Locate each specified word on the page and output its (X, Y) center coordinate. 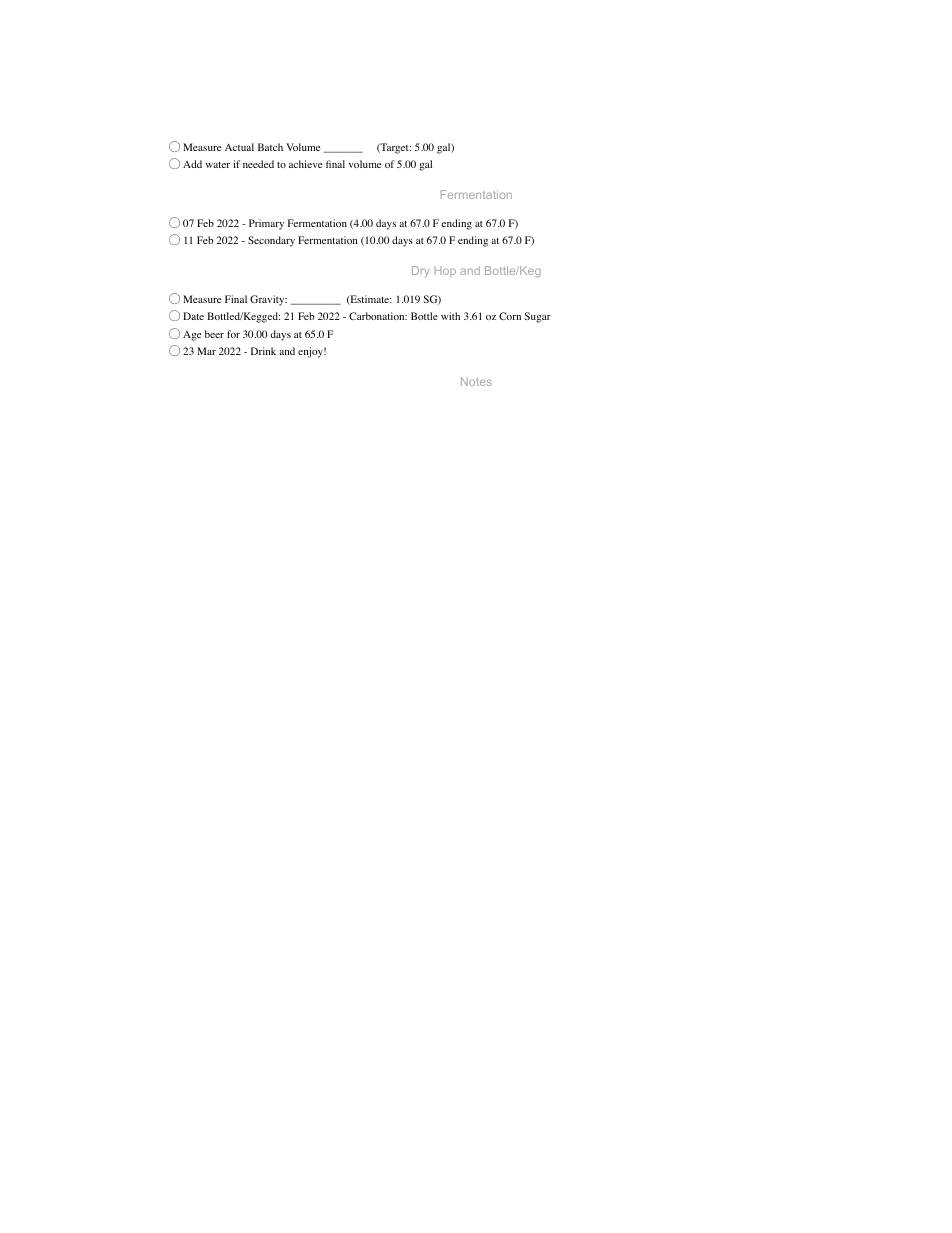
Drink (263, 351)
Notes (476, 381)
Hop (445, 271)
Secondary (271, 241)
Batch (270, 147)
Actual (239, 147)
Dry (420, 271)
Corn (510, 316)
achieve (305, 164)
